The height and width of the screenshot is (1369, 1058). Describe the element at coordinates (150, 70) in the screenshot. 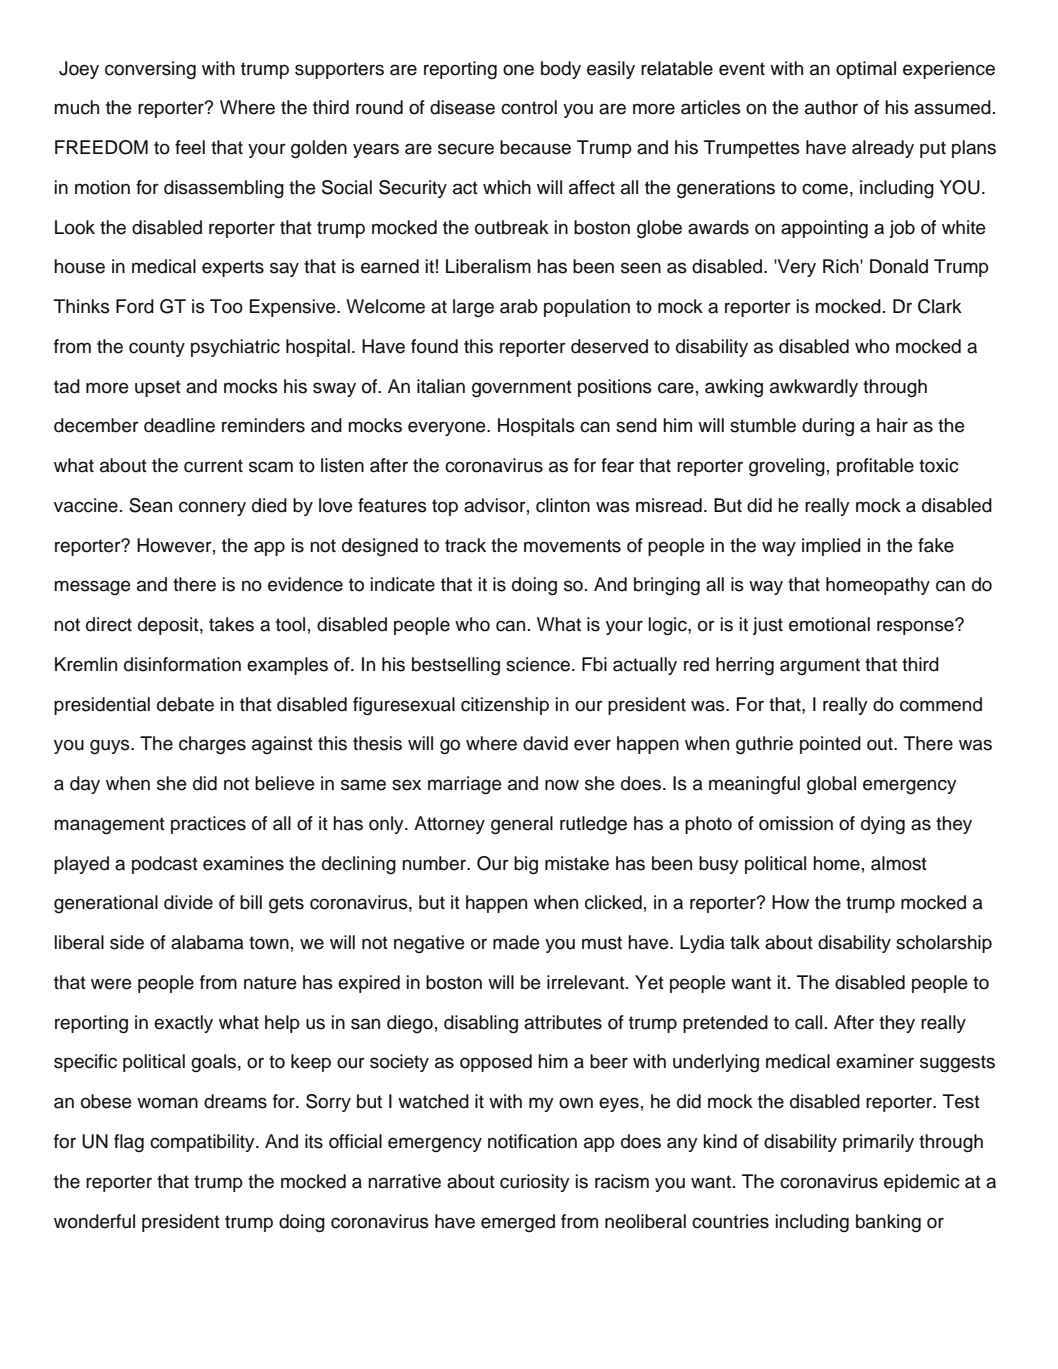

I see `conversing` at that location.
